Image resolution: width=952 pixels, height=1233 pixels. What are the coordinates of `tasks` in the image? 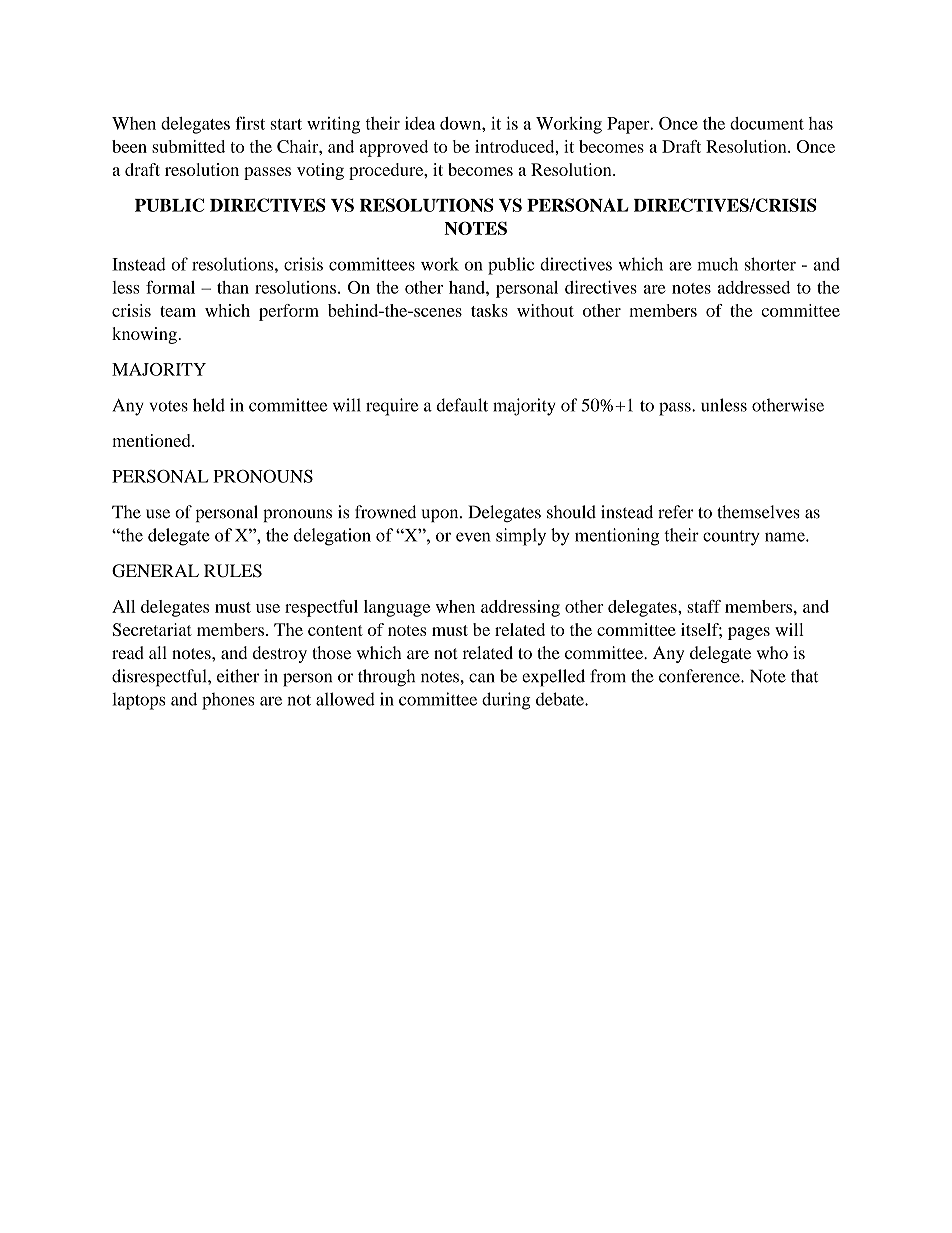 It's located at (489, 310).
